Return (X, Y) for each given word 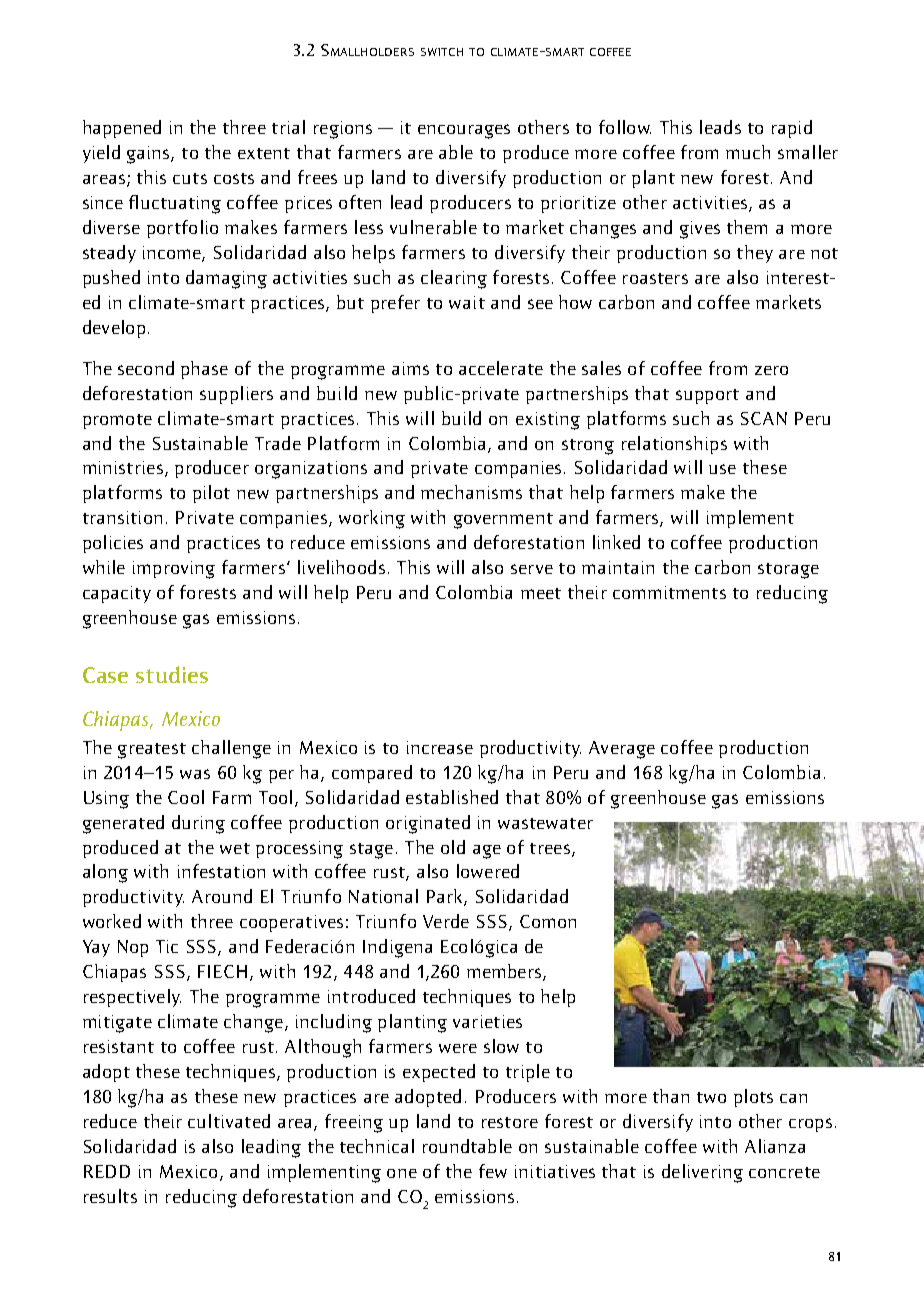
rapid (792, 129)
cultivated (229, 1121)
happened (122, 129)
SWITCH (442, 52)
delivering (702, 1173)
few (493, 1171)
